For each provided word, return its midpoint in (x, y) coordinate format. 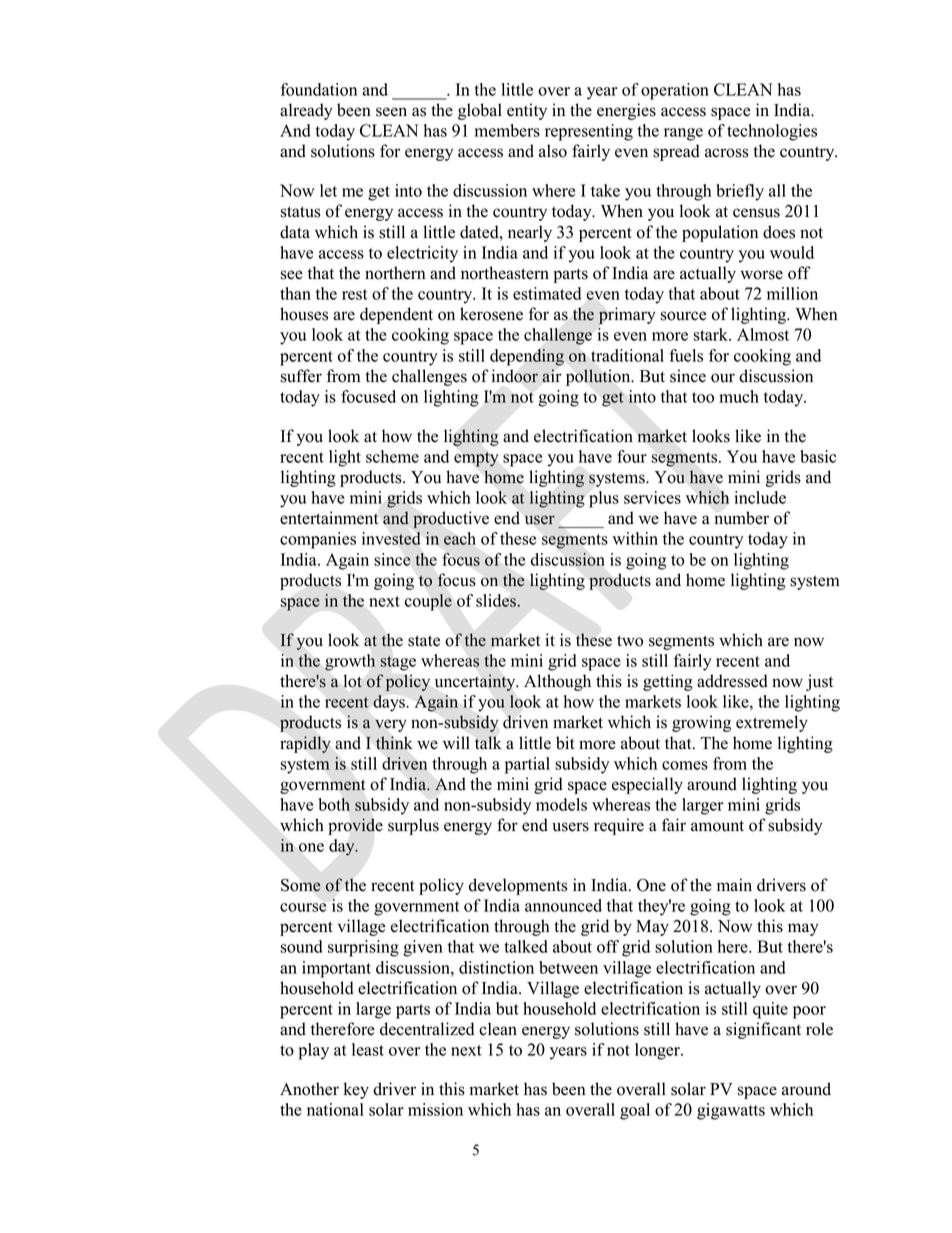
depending (527, 357)
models (561, 804)
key (356, 1090)
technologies (772, 132)
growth (350, 662)
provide (355, 826)
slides (497, 600)
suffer (301, 376)
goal (635, 1111)
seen (391, 112)
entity (527, 111)
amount (717, 826)
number (741, 518)
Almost (763, 334)
